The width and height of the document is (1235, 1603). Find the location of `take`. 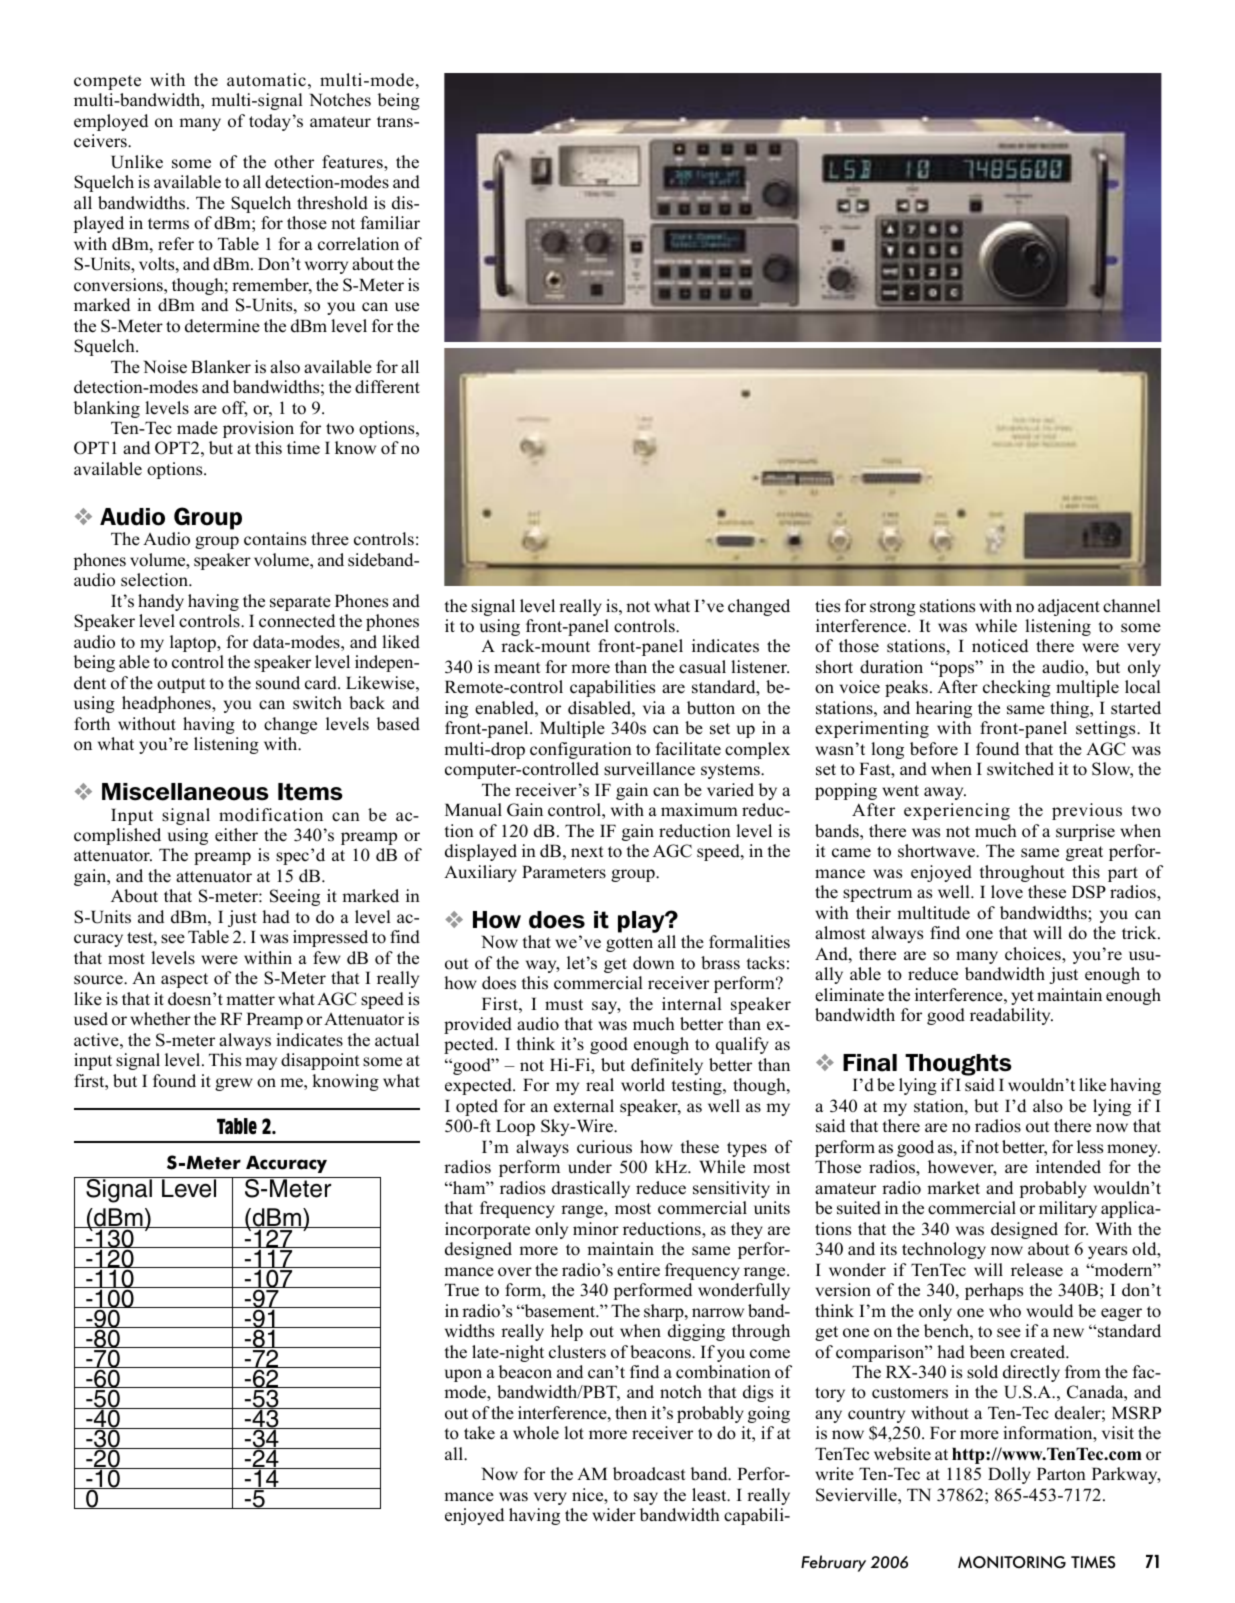

take is located at coordinates (479, 1433).
